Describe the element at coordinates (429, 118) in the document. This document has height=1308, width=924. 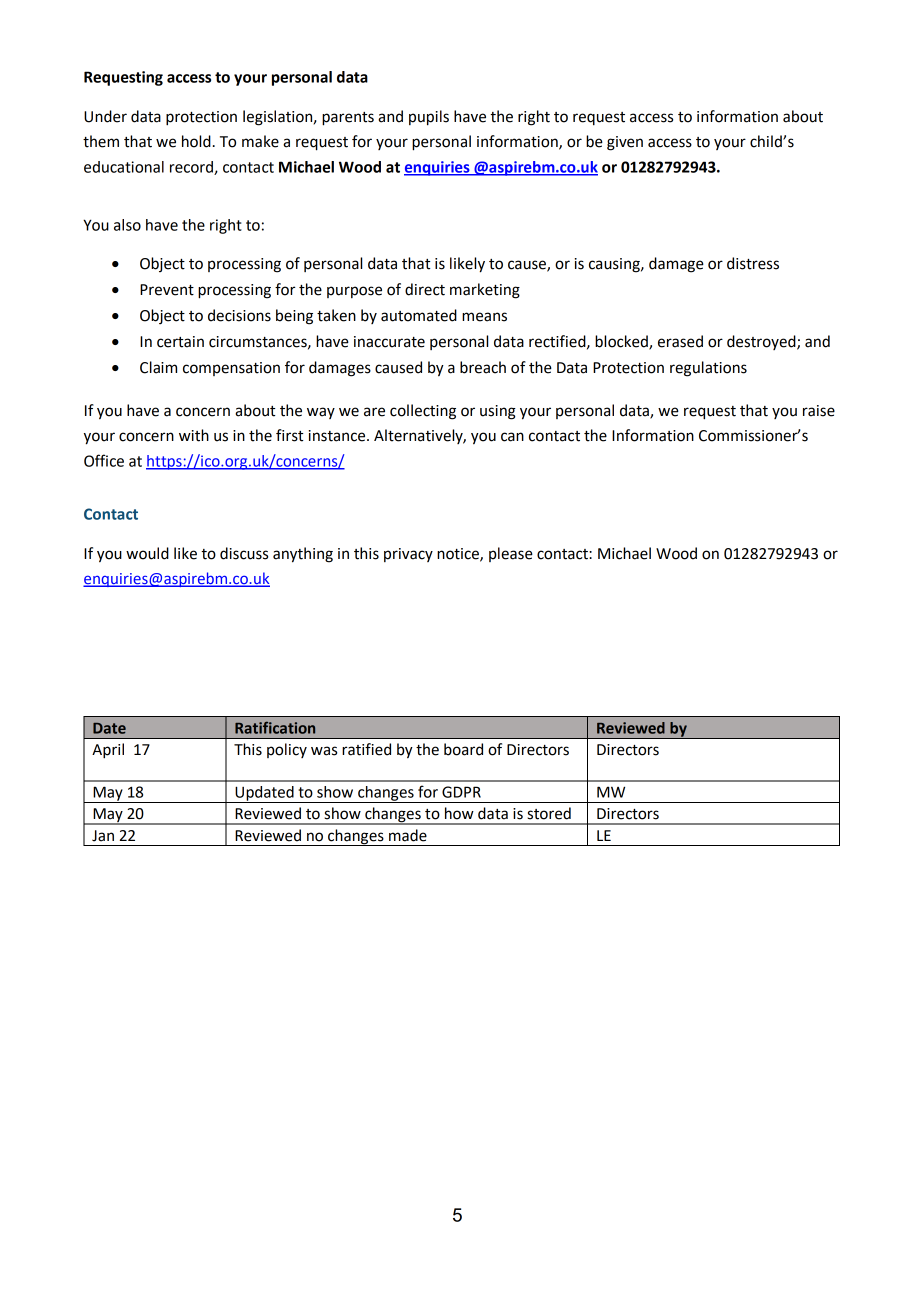
I see `pupils` at that location.
